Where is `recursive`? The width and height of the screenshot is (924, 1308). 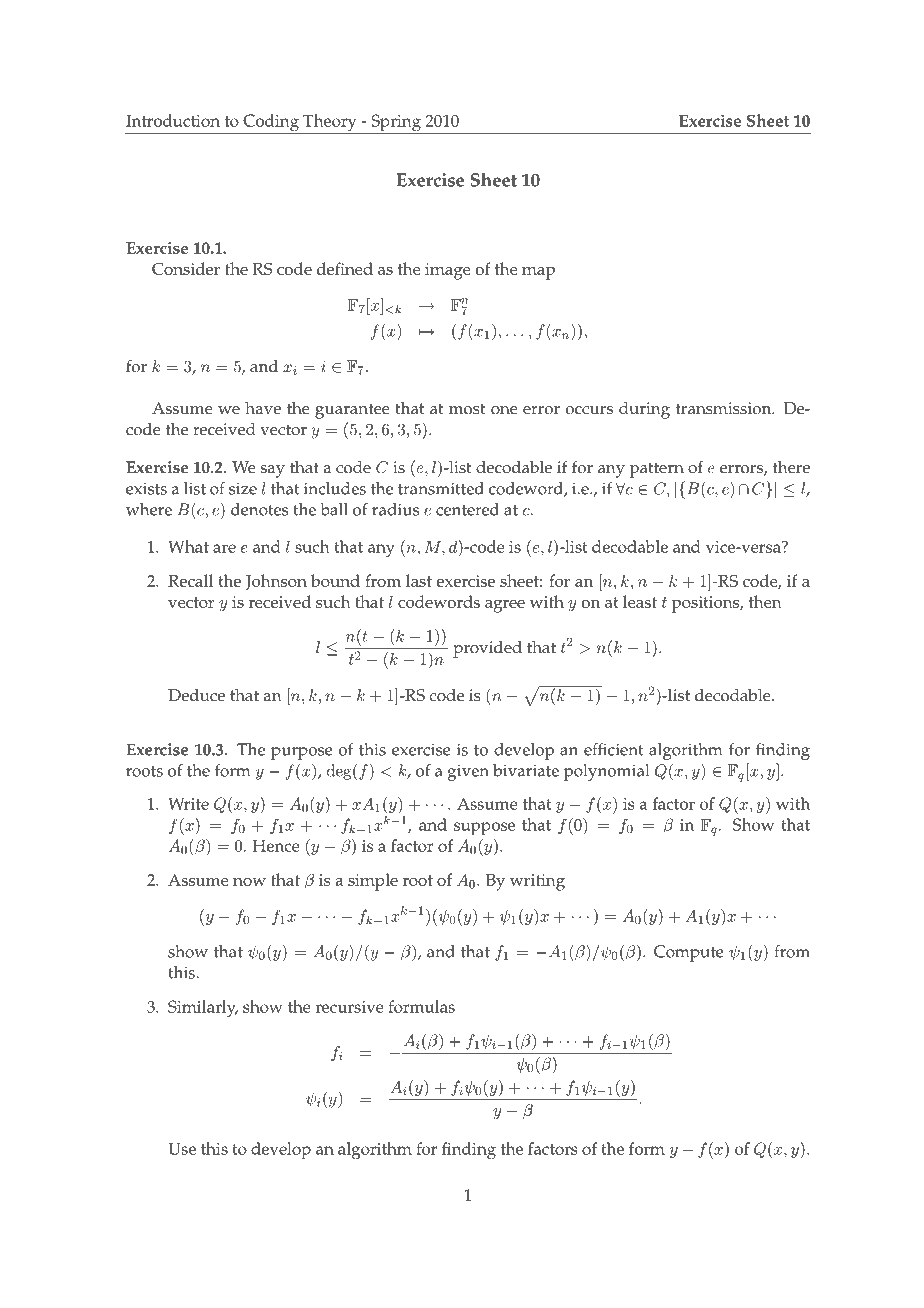 recursive is located at coordinates (349, 1007).
